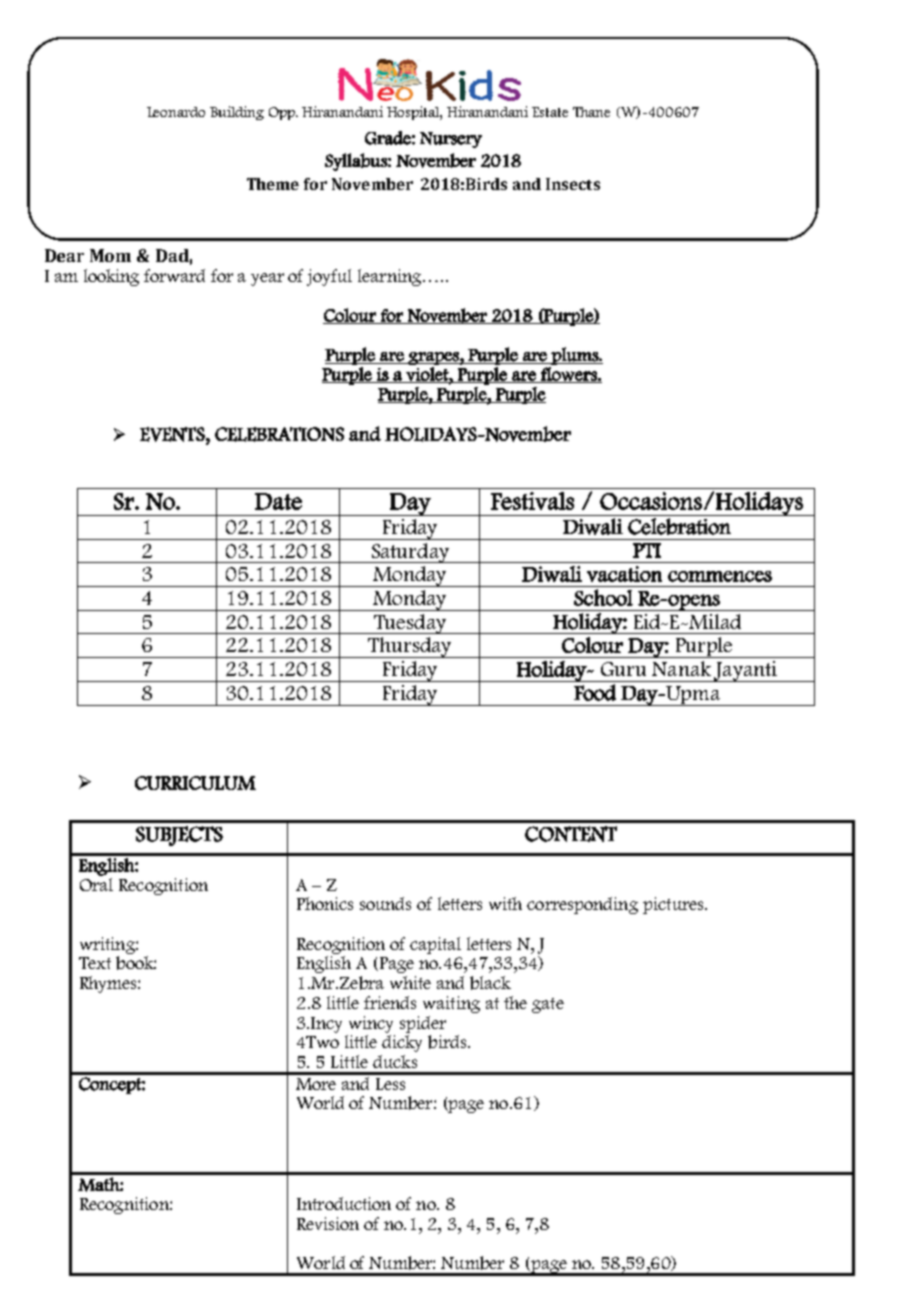  Describe the element at coordinates (647, 550) in the screenshot. I see `PTI` at that location.
